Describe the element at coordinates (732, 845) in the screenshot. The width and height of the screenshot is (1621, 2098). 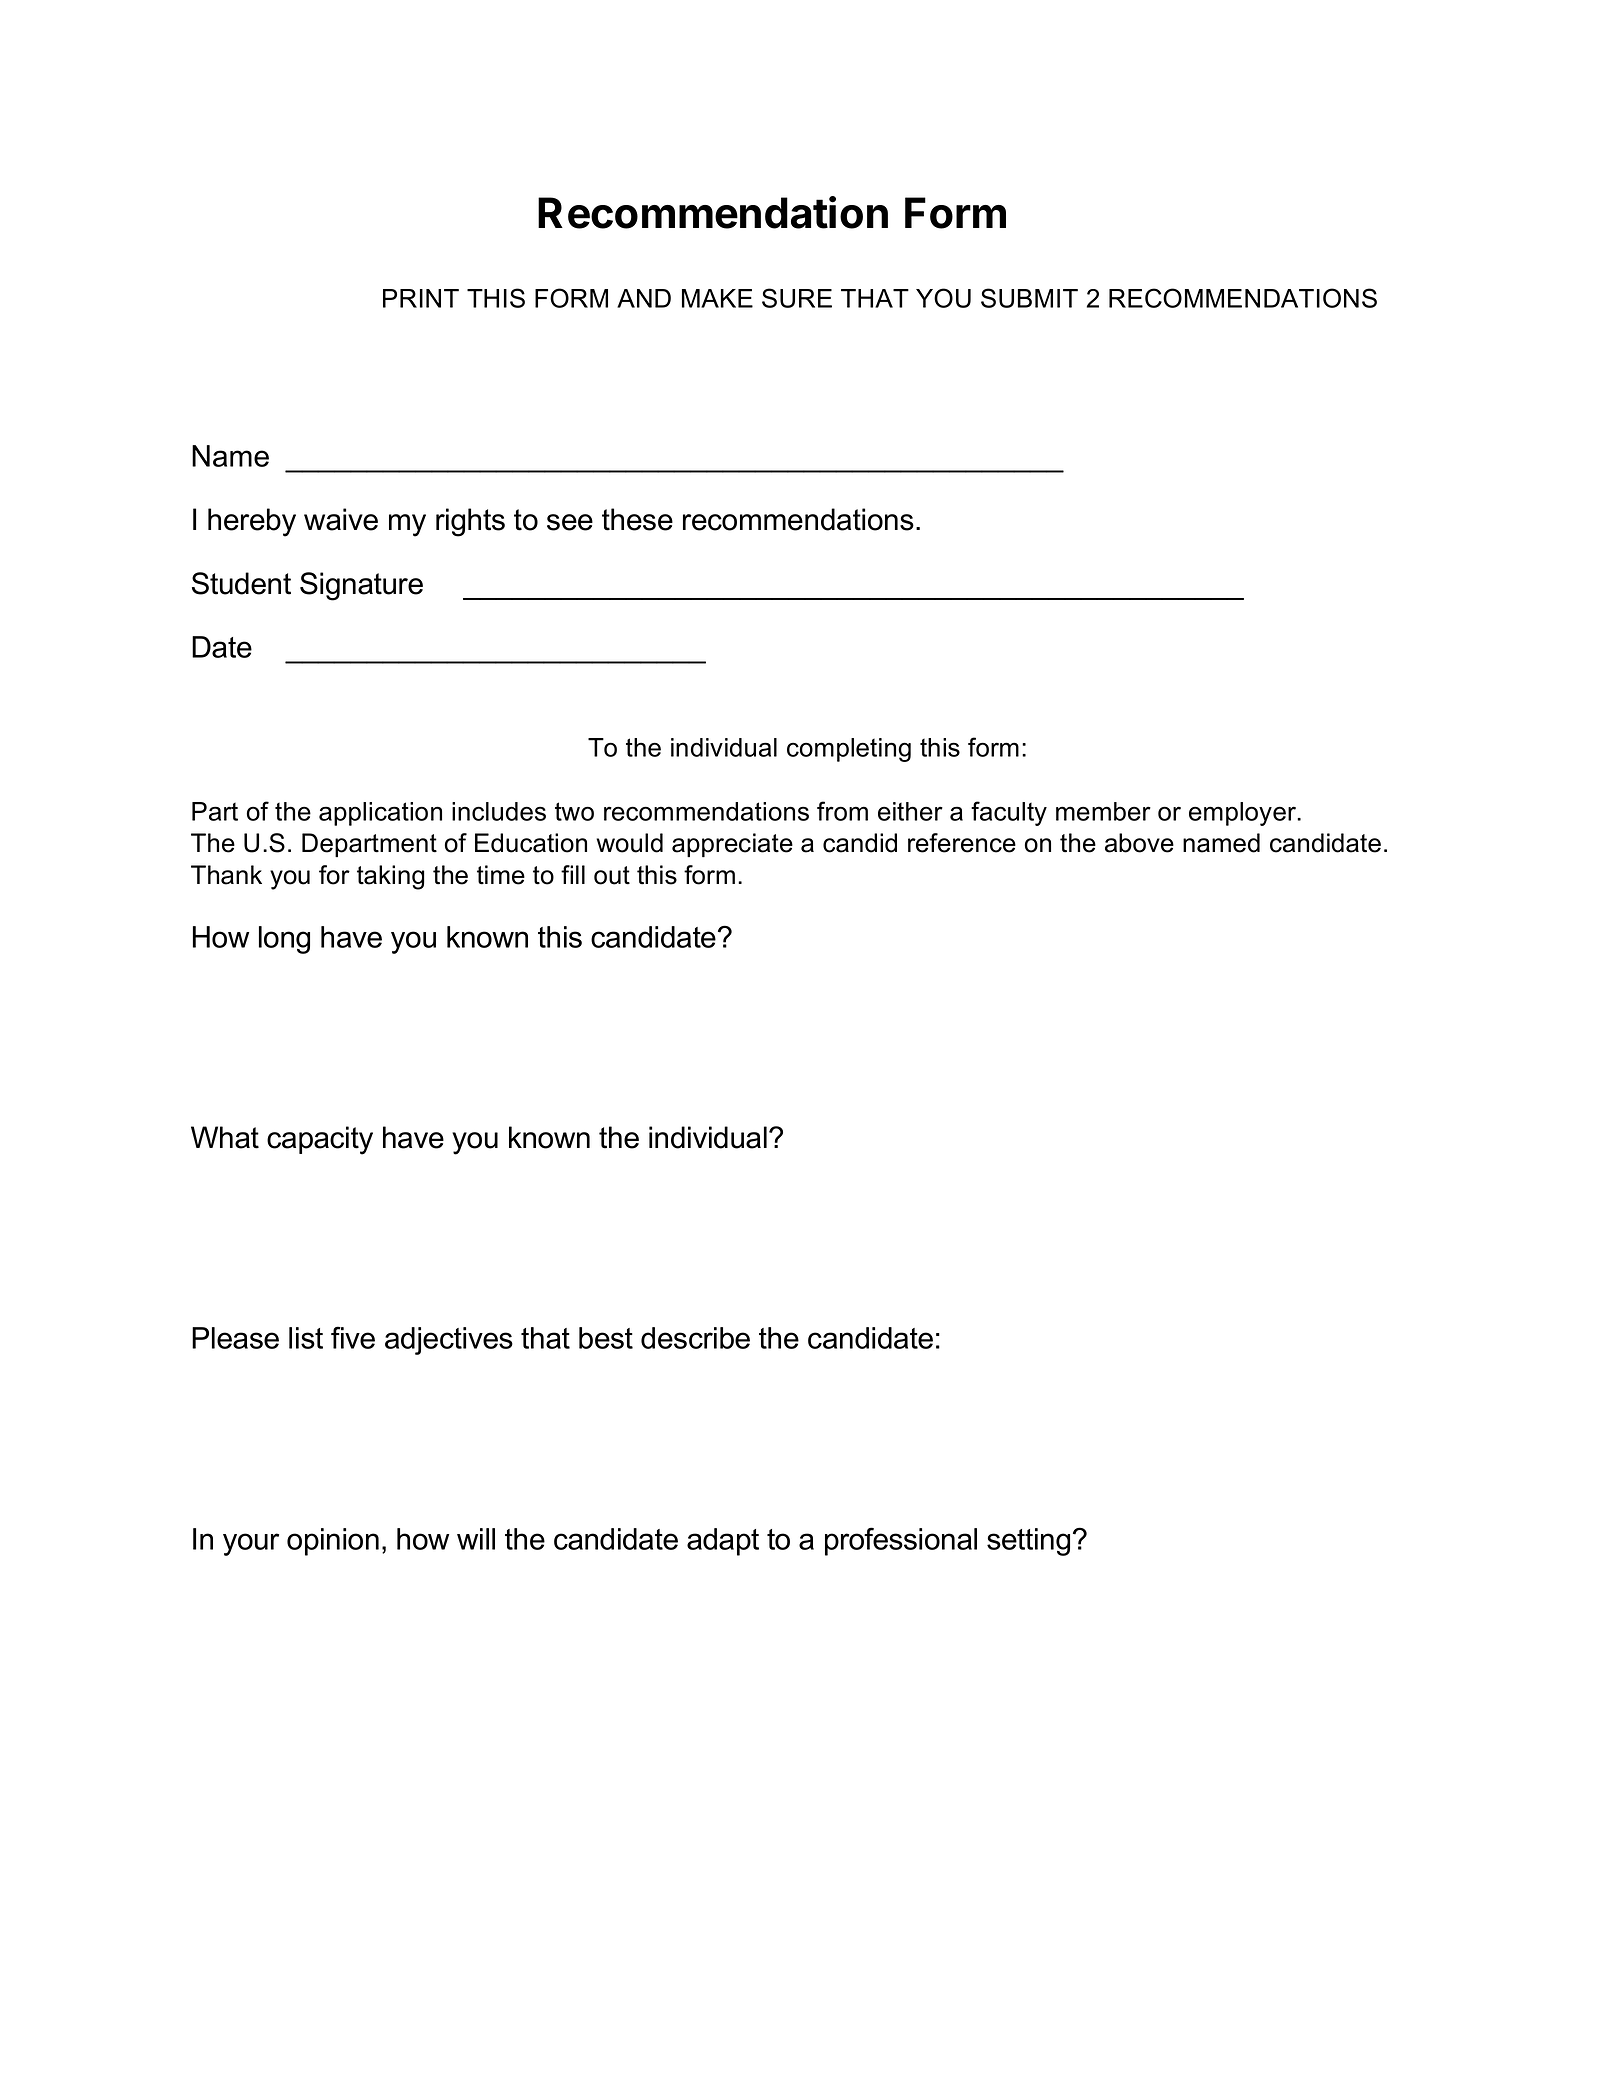
I see `appreciate` at that location.
